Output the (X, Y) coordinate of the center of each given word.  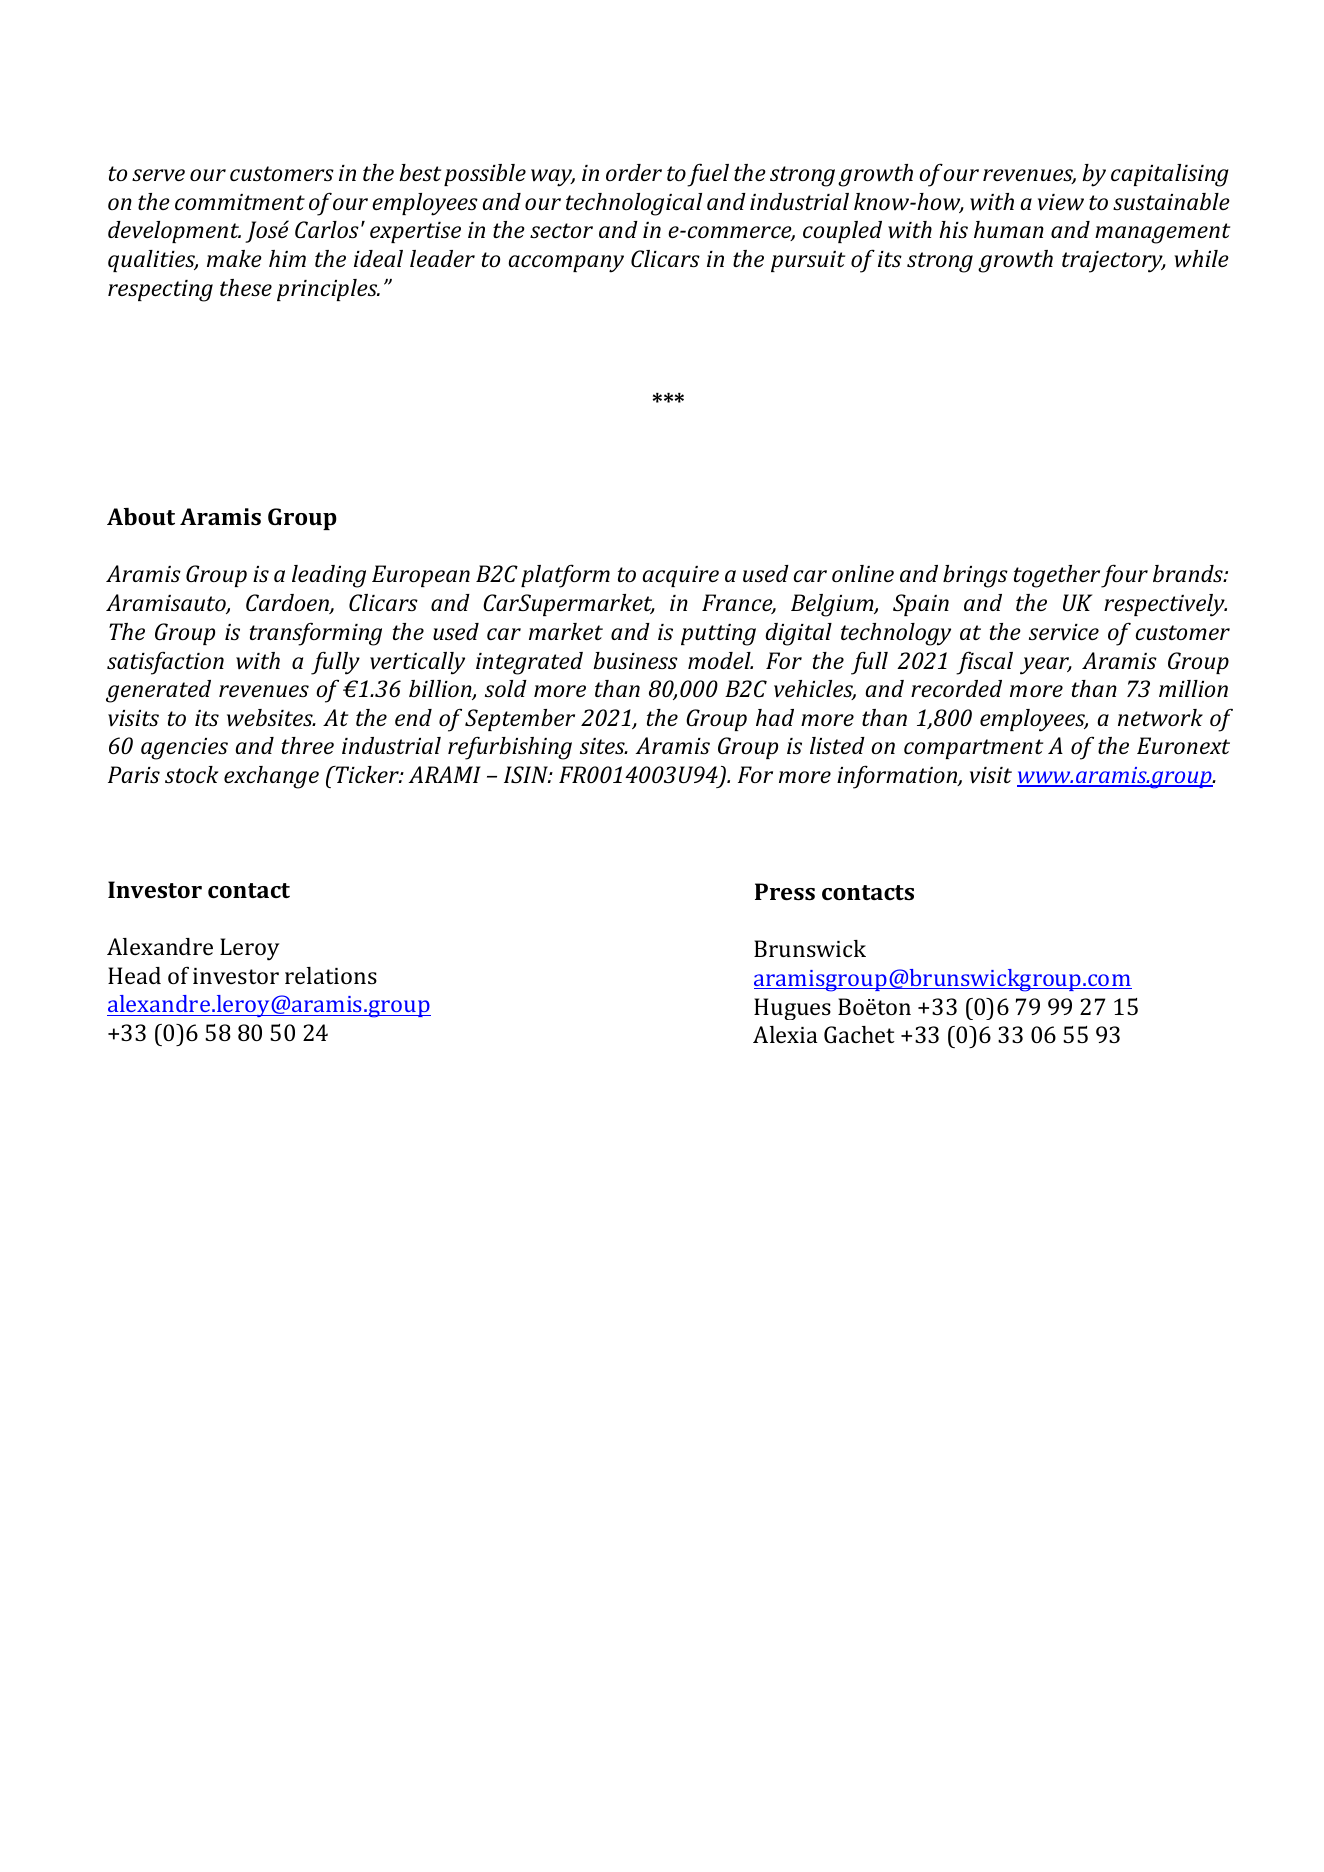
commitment (240, 202)
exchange (271, 777)
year (1046, 666)
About (141, 516)
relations (331, 975)
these (246, 287)
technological (634, 204)
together (1057, 576)
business (635, 660)
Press (785, 891)
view (1061, 202)
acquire (680, 576)
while (1201, 259)
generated (158, 691)
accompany (566, 264)
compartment (973, 749)
